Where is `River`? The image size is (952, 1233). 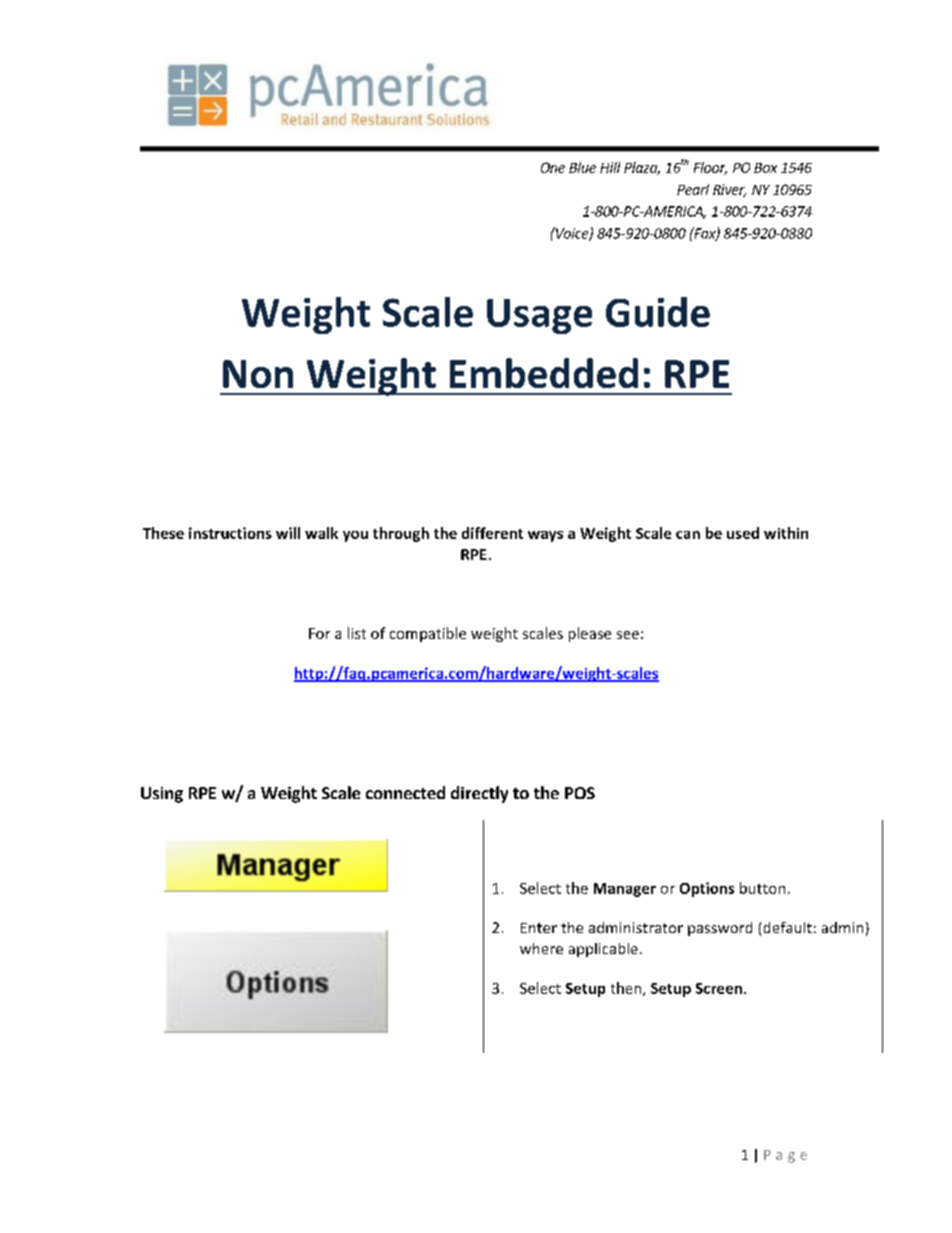
River is located at coordinates (729, 190).
